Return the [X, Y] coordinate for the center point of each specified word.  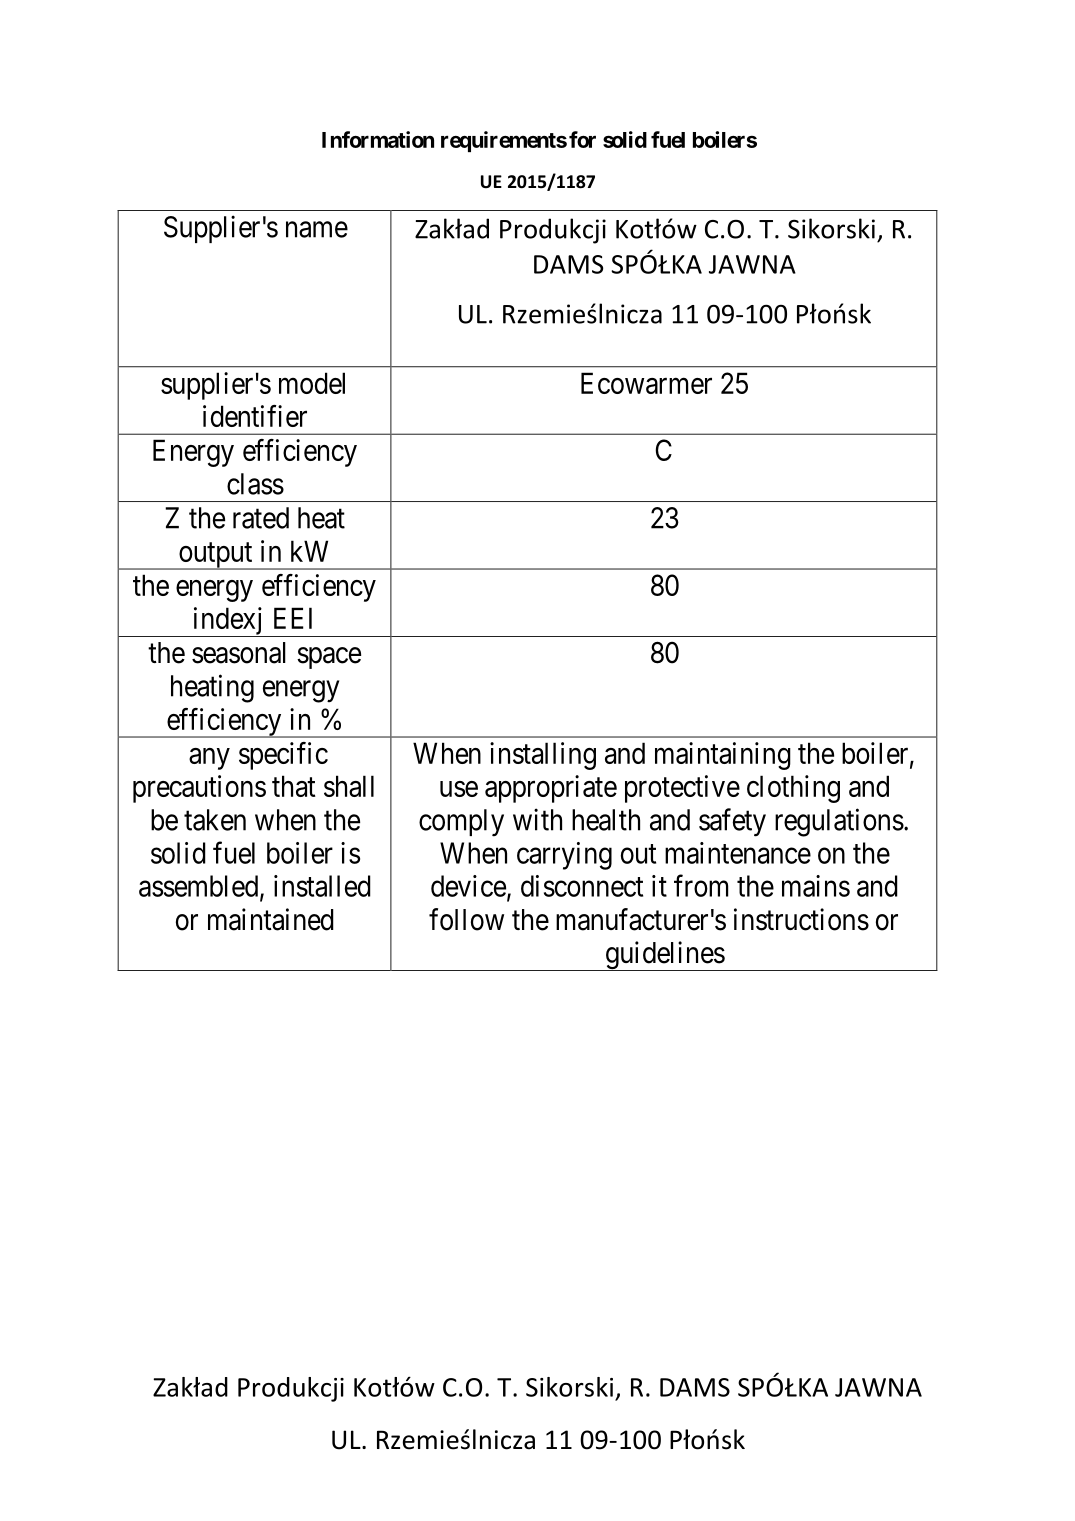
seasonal [239, 653]
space [329, 658]
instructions [801, 919]
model [312, 383]
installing [543, 756]
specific [283, 756]
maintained [271, 919]
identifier [255, 416]
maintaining [723, 756]
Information [378, 139]
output [216, 556]
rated [261, 518]
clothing [793, 789]
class [255, 484]
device [468, 886]
